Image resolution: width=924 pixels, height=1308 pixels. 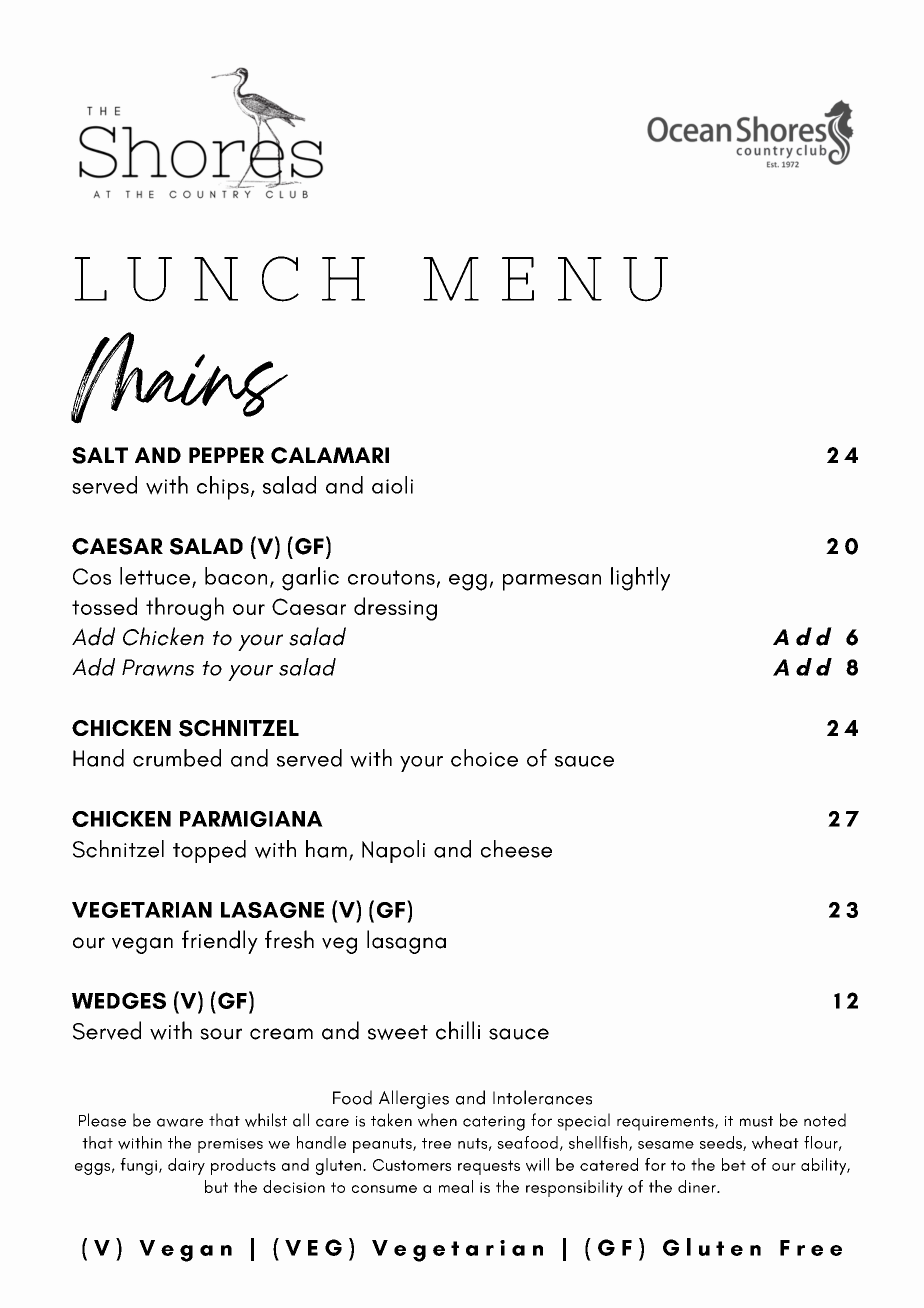 I want to click on topped, so click(x=209, y=851).
